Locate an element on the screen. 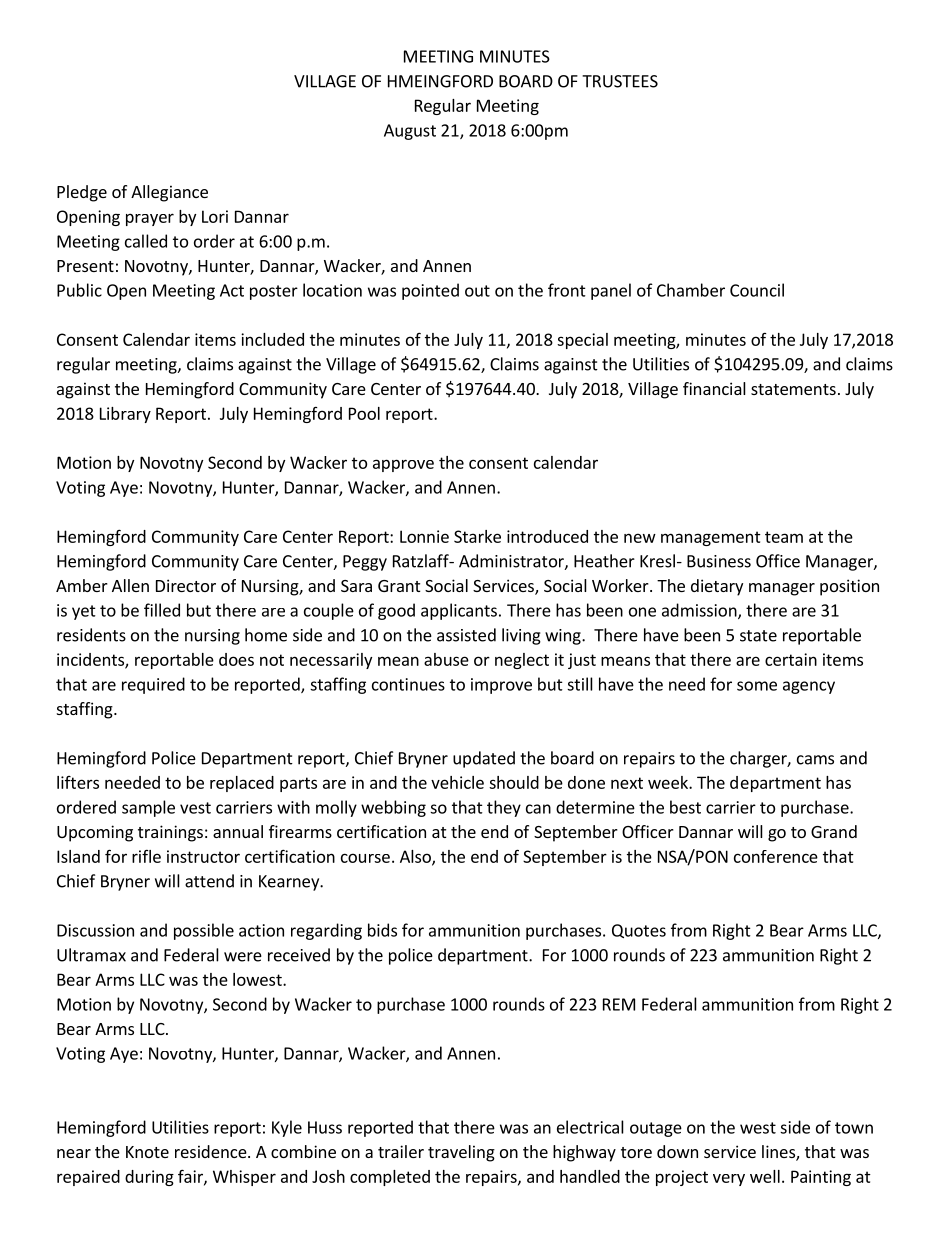  Allegiance is located at coordinates (169, 193).
